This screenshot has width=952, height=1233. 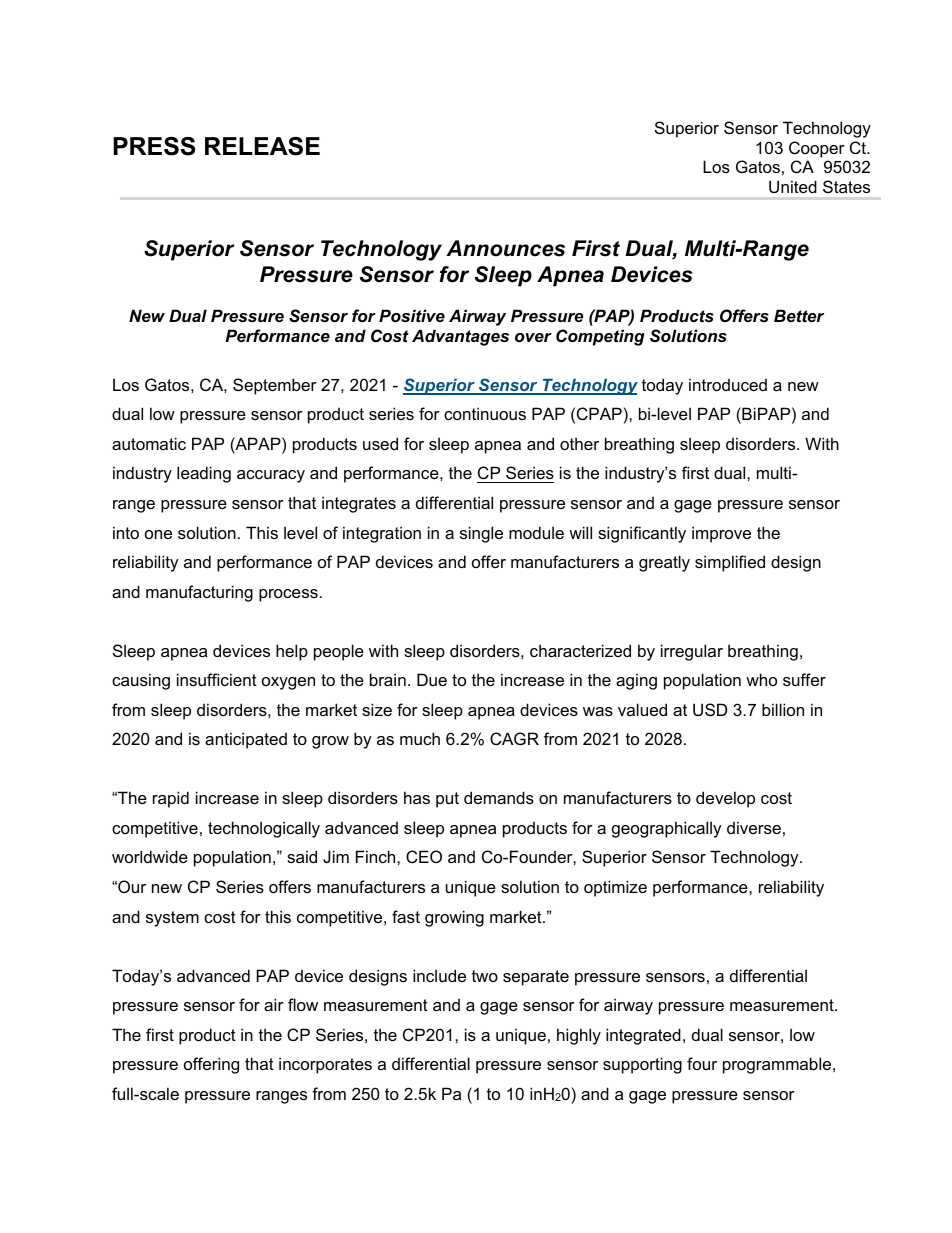 I want to click on highly, so click(x=579, y=1036).
